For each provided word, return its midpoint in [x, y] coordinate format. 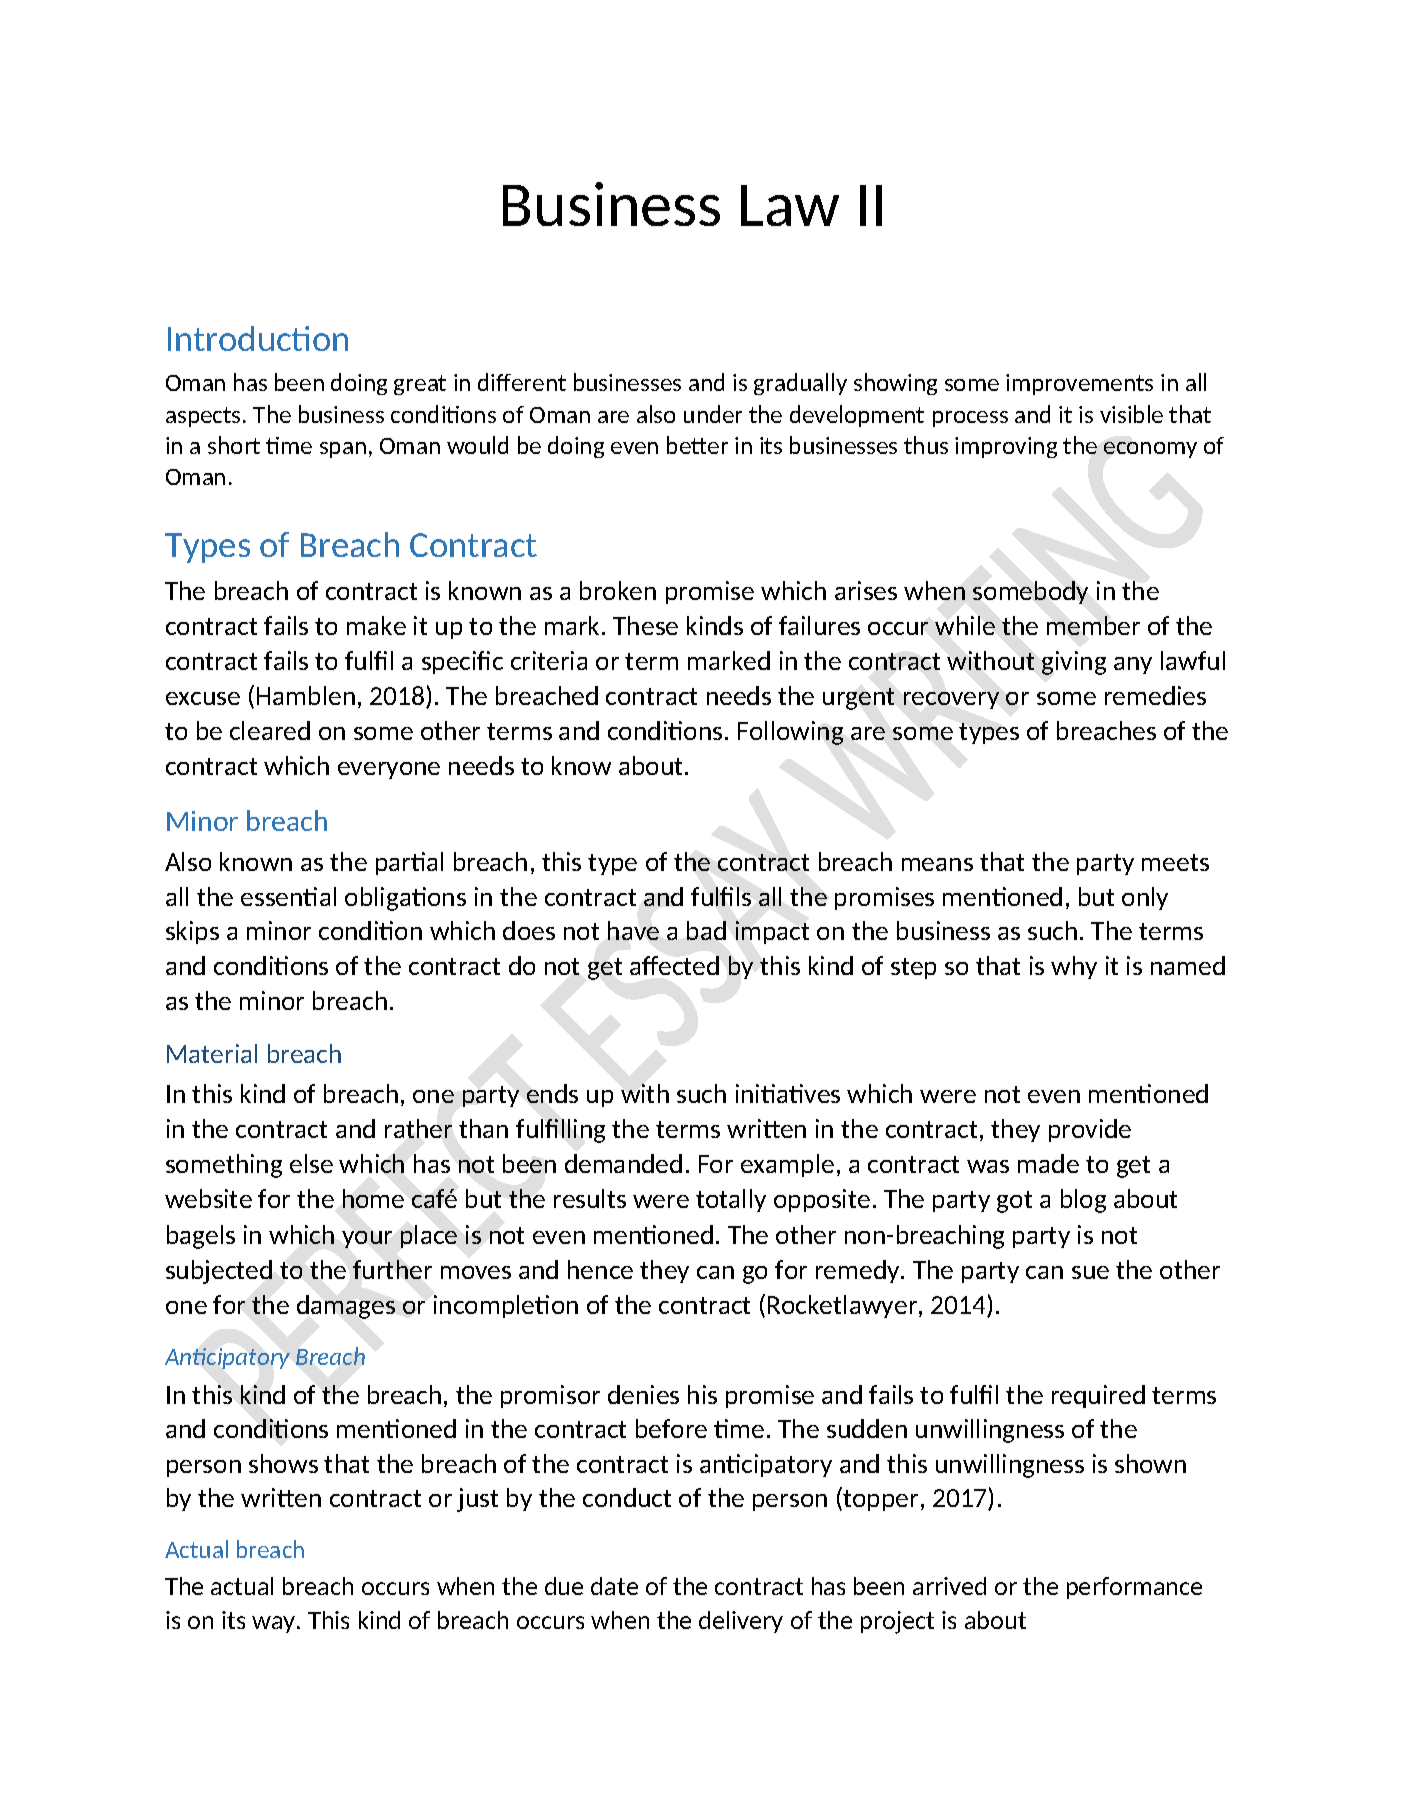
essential [288, 896]
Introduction [258, 338]
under [713, 414]
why [1074, 967]
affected [674, 965]
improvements [1079, 384]
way [275, 1624]
